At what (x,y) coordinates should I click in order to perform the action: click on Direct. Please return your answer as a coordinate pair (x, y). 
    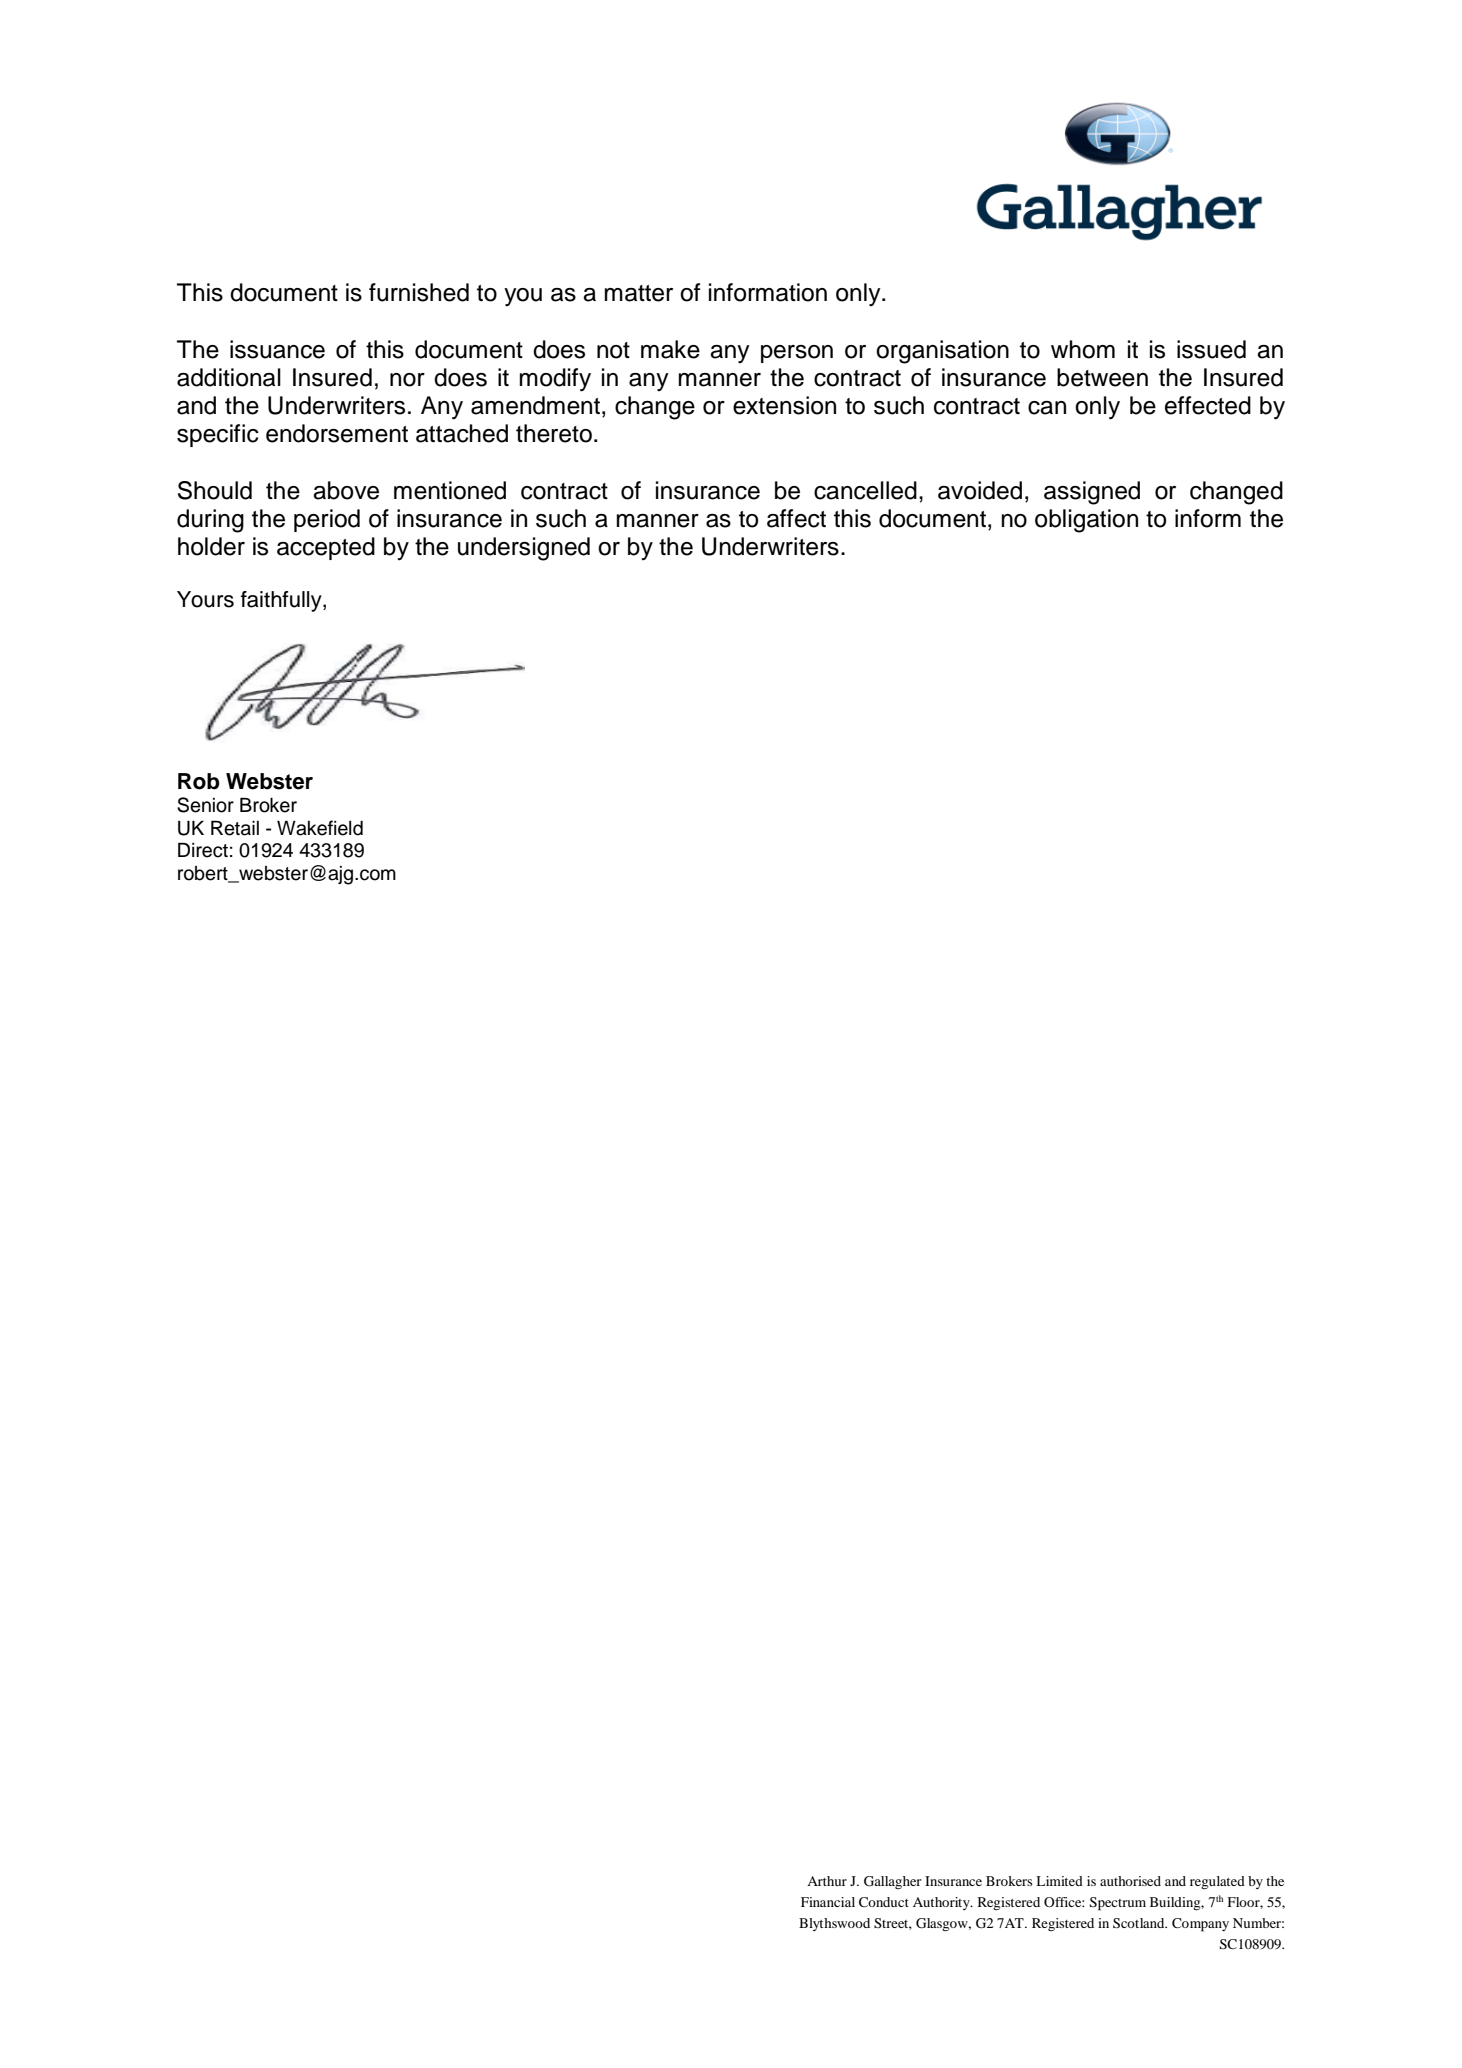
    Looking at the image, I should click on (203, 850).
